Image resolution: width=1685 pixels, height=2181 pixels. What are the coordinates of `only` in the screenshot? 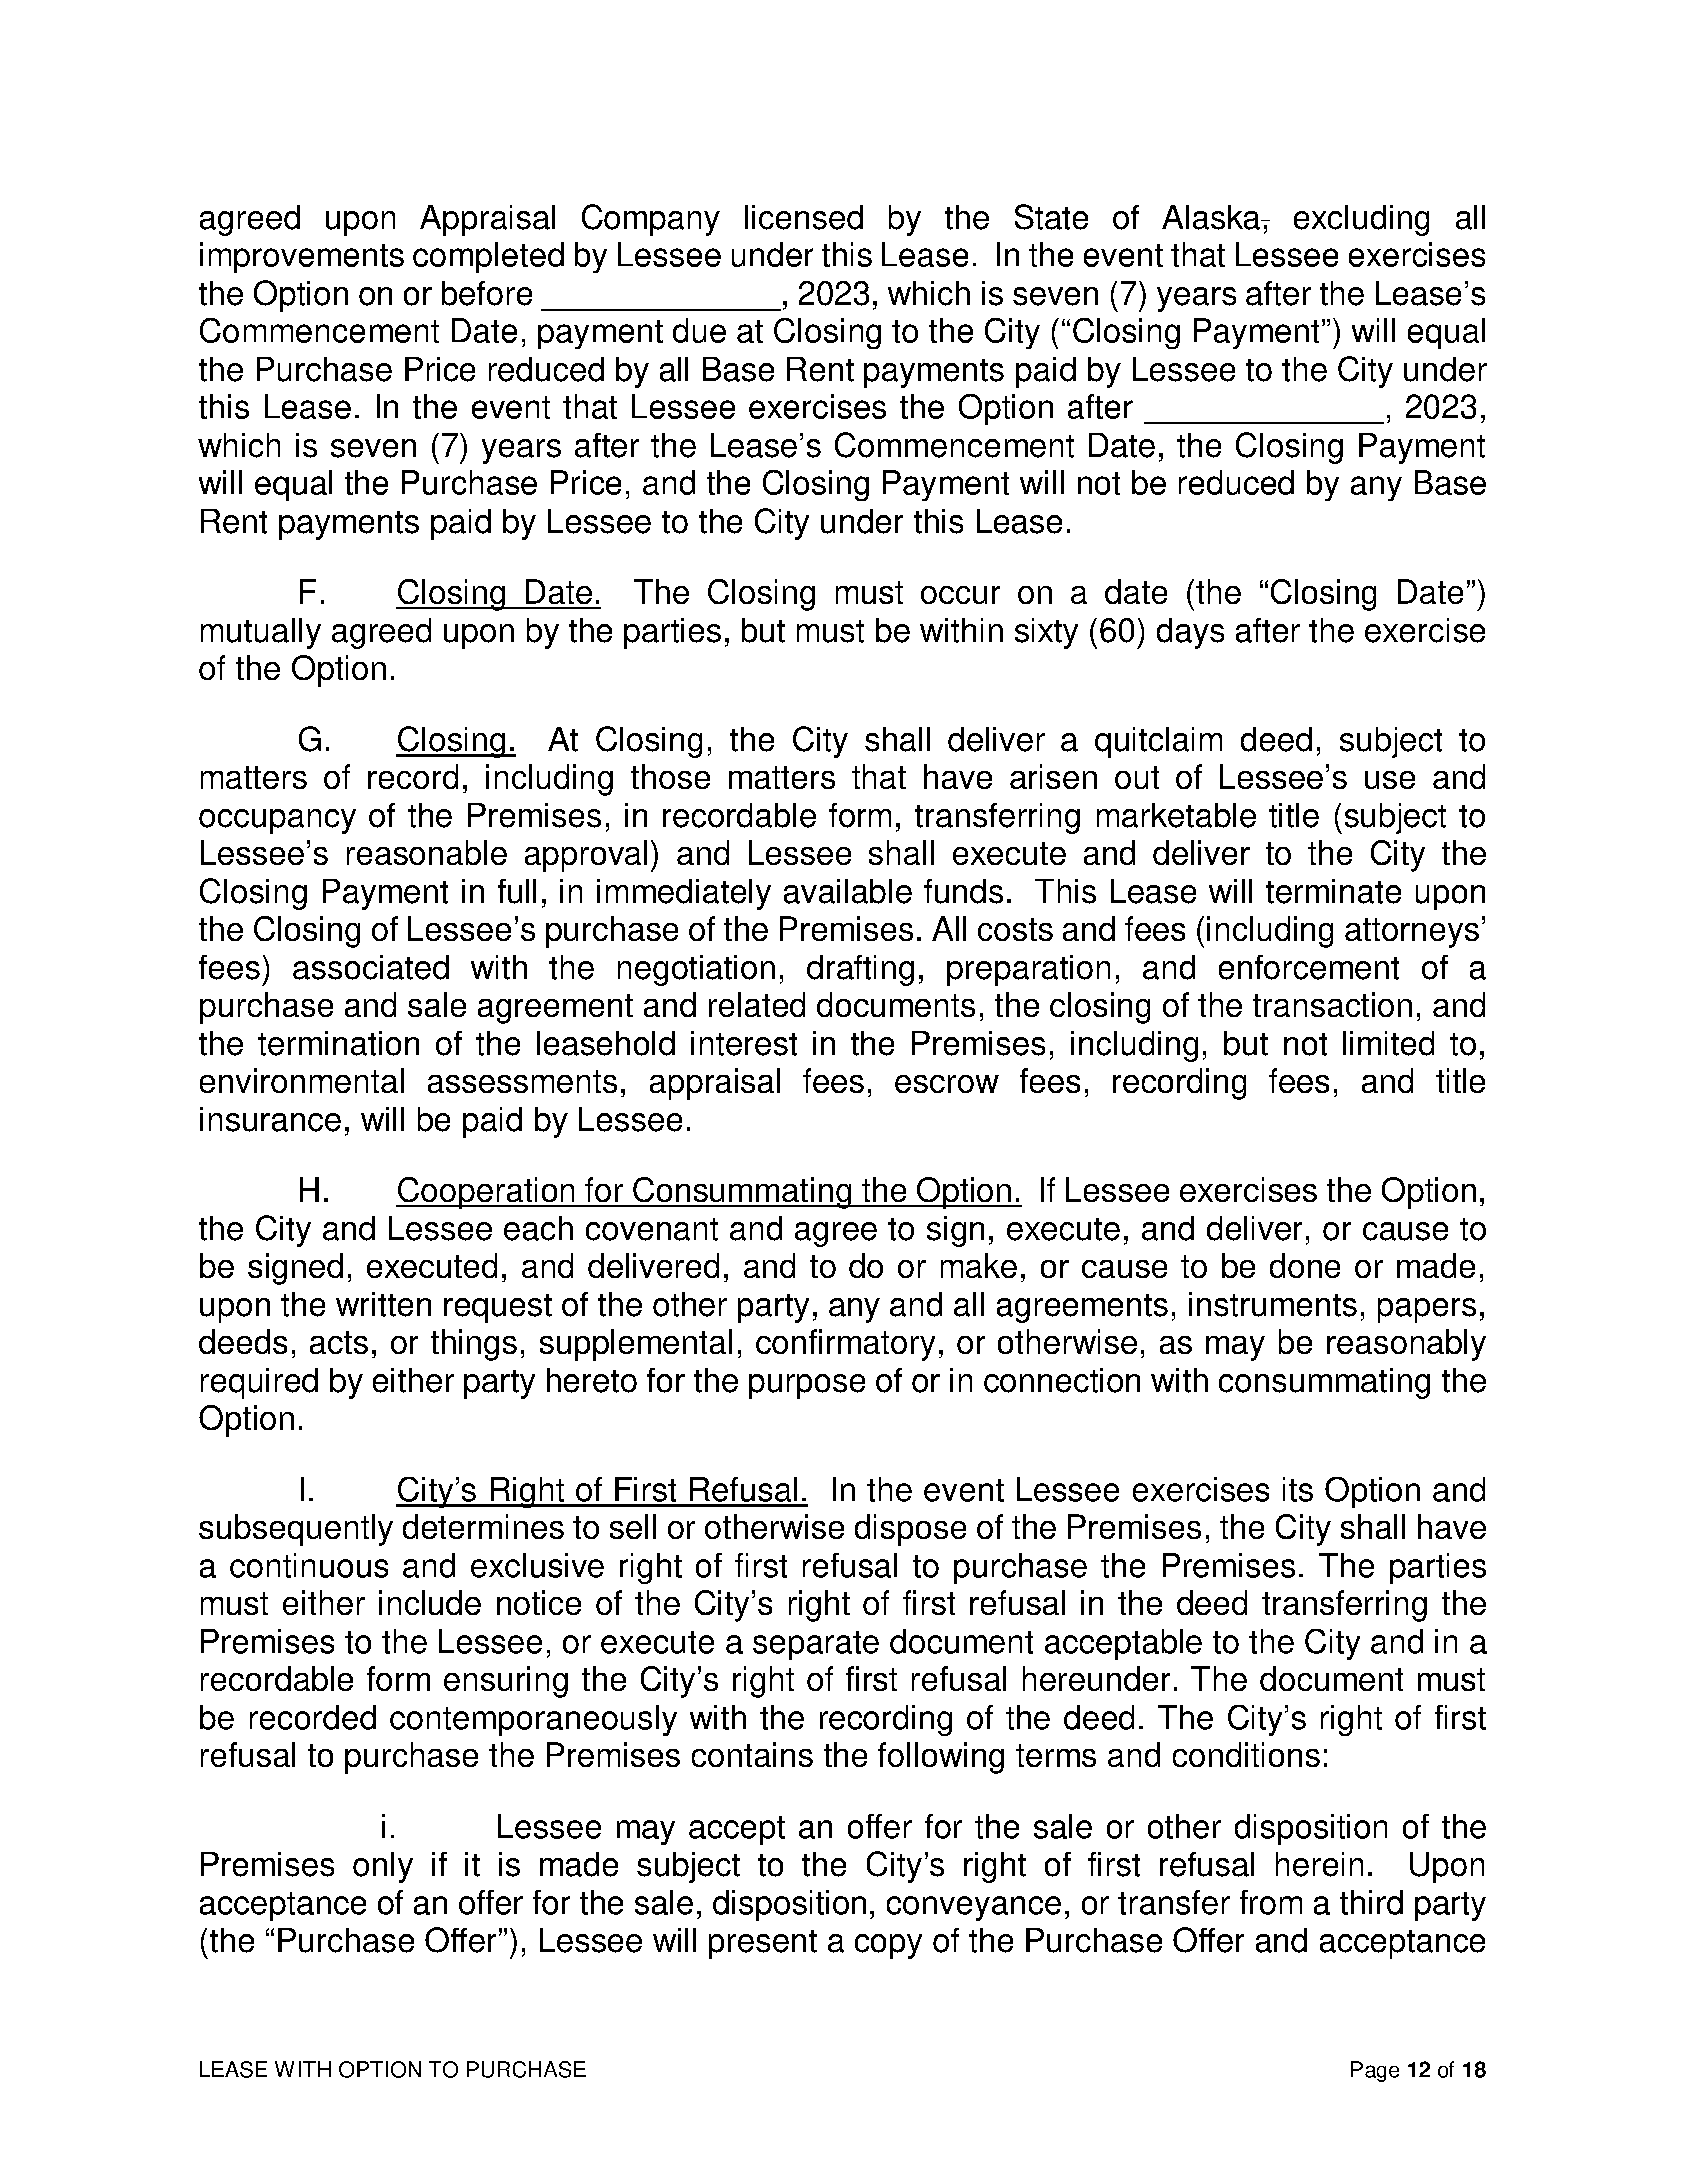 It's located at (383, 1867).
